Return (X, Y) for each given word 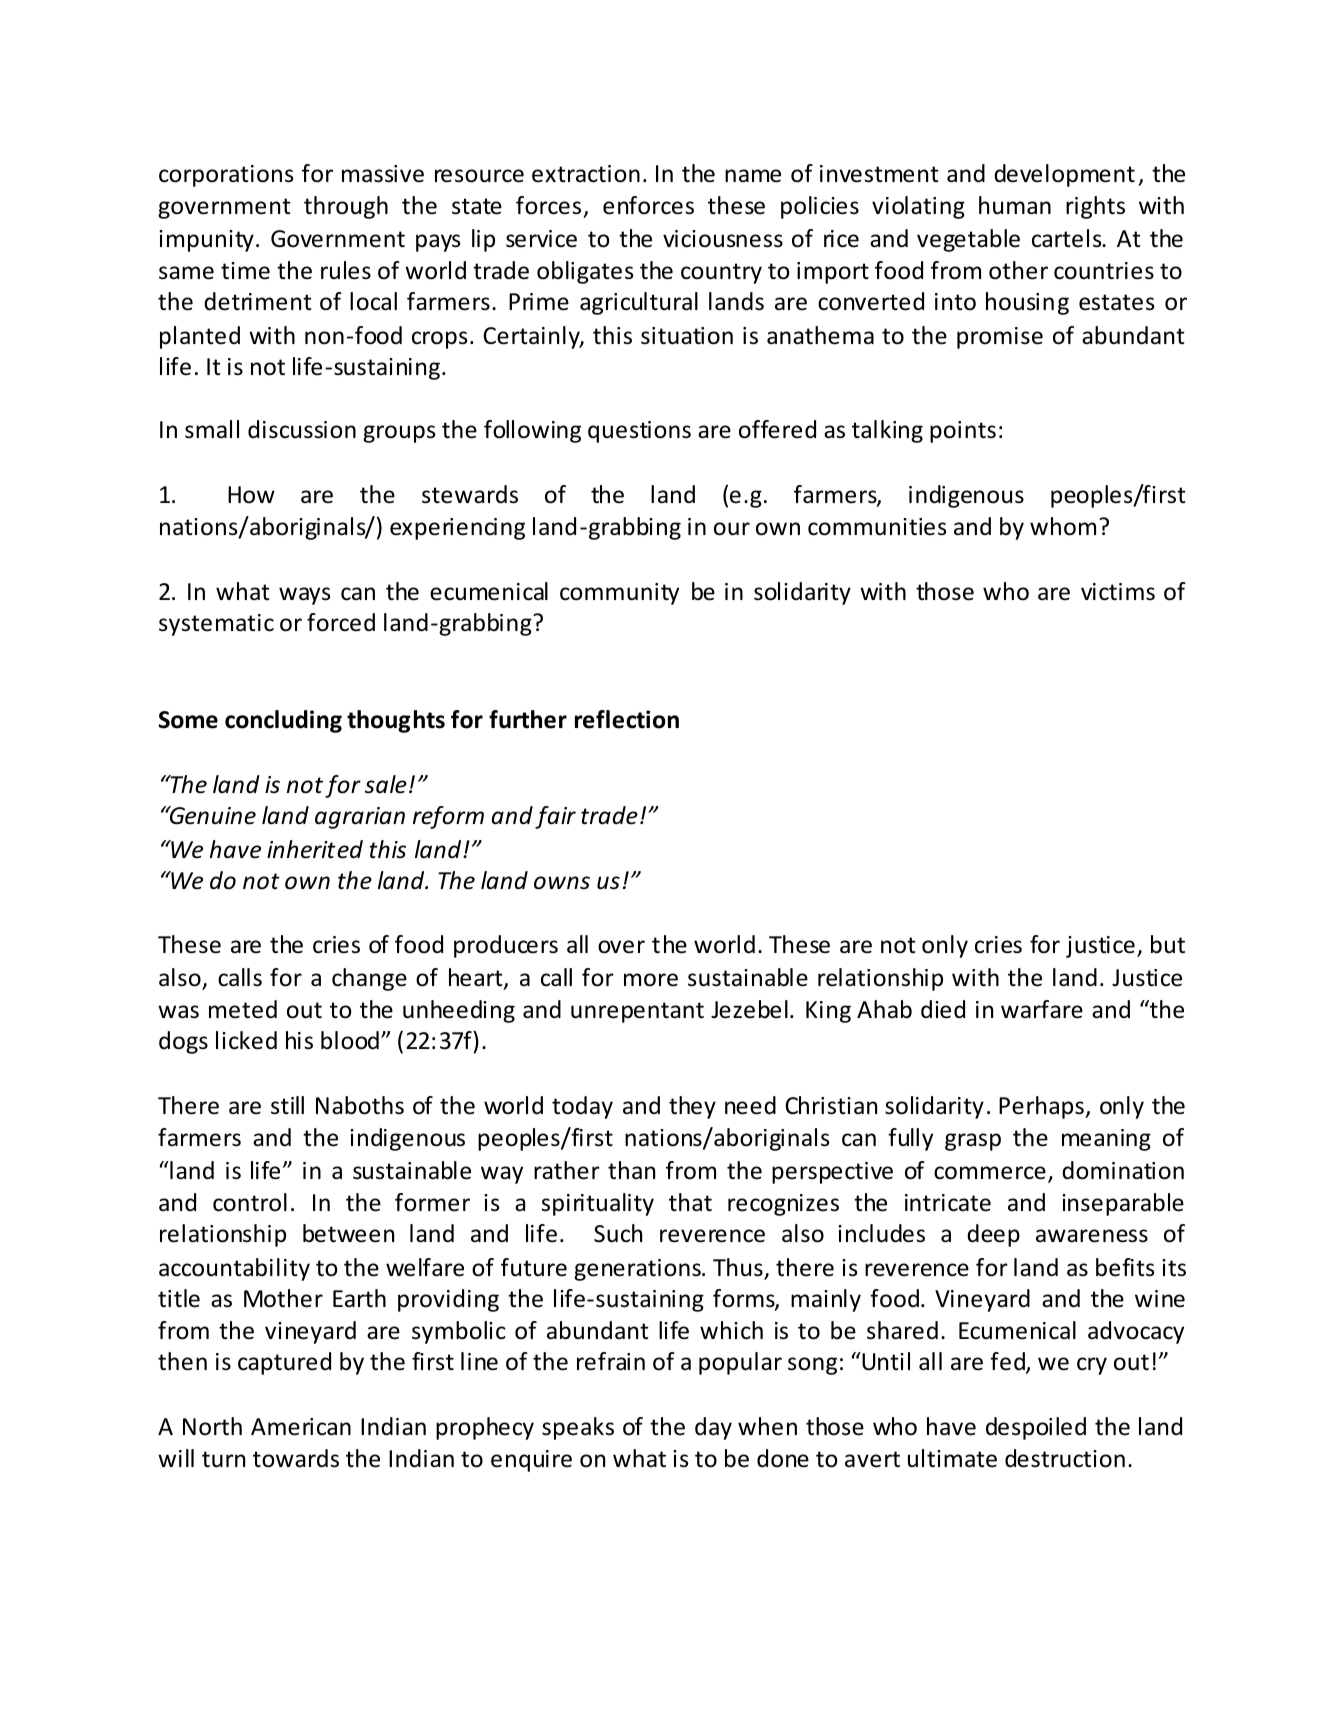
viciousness (723, 239)
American (301, 1427)
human (1015, 205)
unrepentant (637, 1012)
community (619, 594)
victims (1118, 592)
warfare (1042, 1009)
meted (243, 1009)
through (346, 207)
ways (304, 596)
